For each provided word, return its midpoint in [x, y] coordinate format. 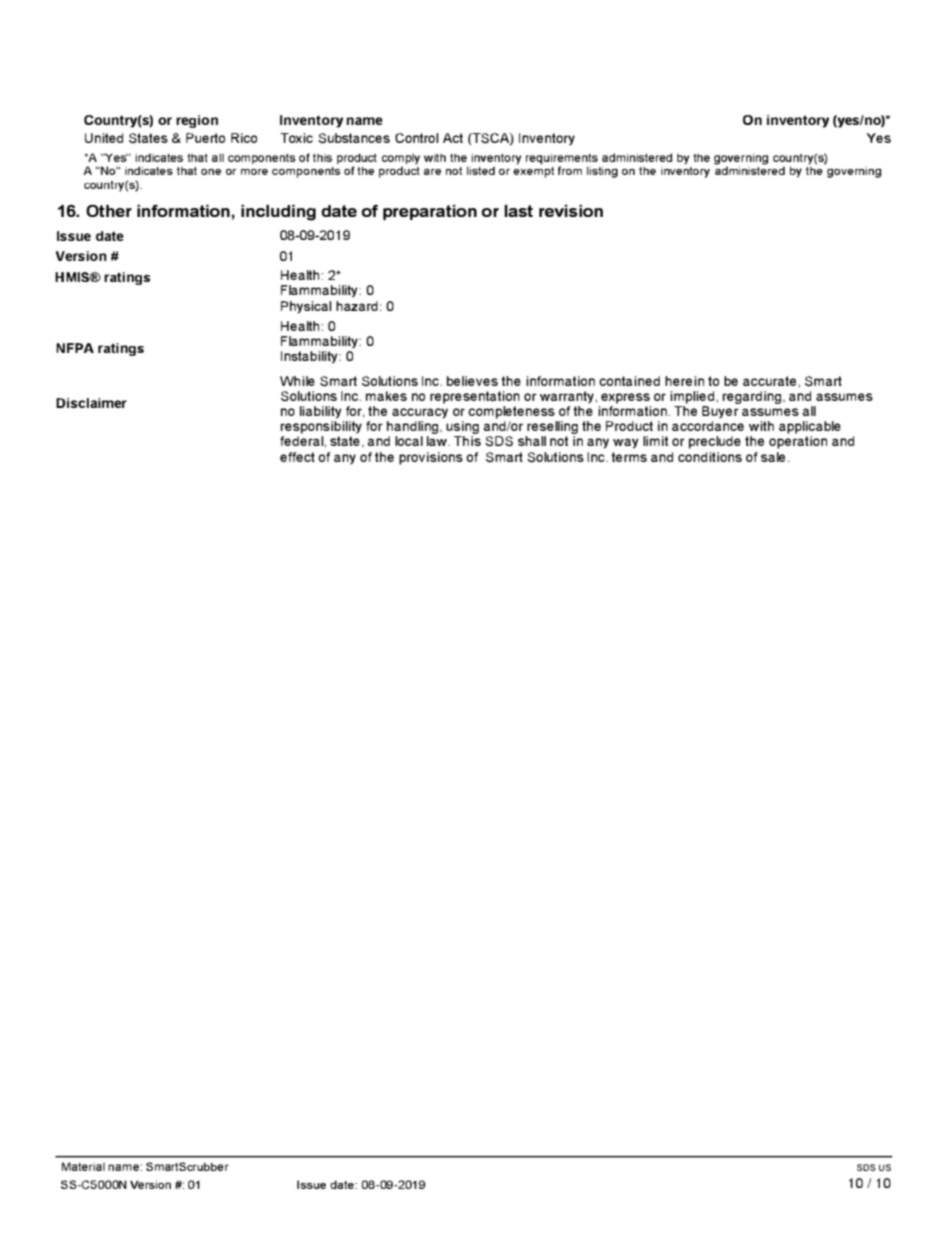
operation [798, 442]
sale [773, 457]
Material [83, 1166]
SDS [499, 441]
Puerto [205, 138]
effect [297, 457]
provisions [431, 458]
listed [481, 170]
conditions [710, 457]
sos [866, 1167]
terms [629, 457]
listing [602, 172]
